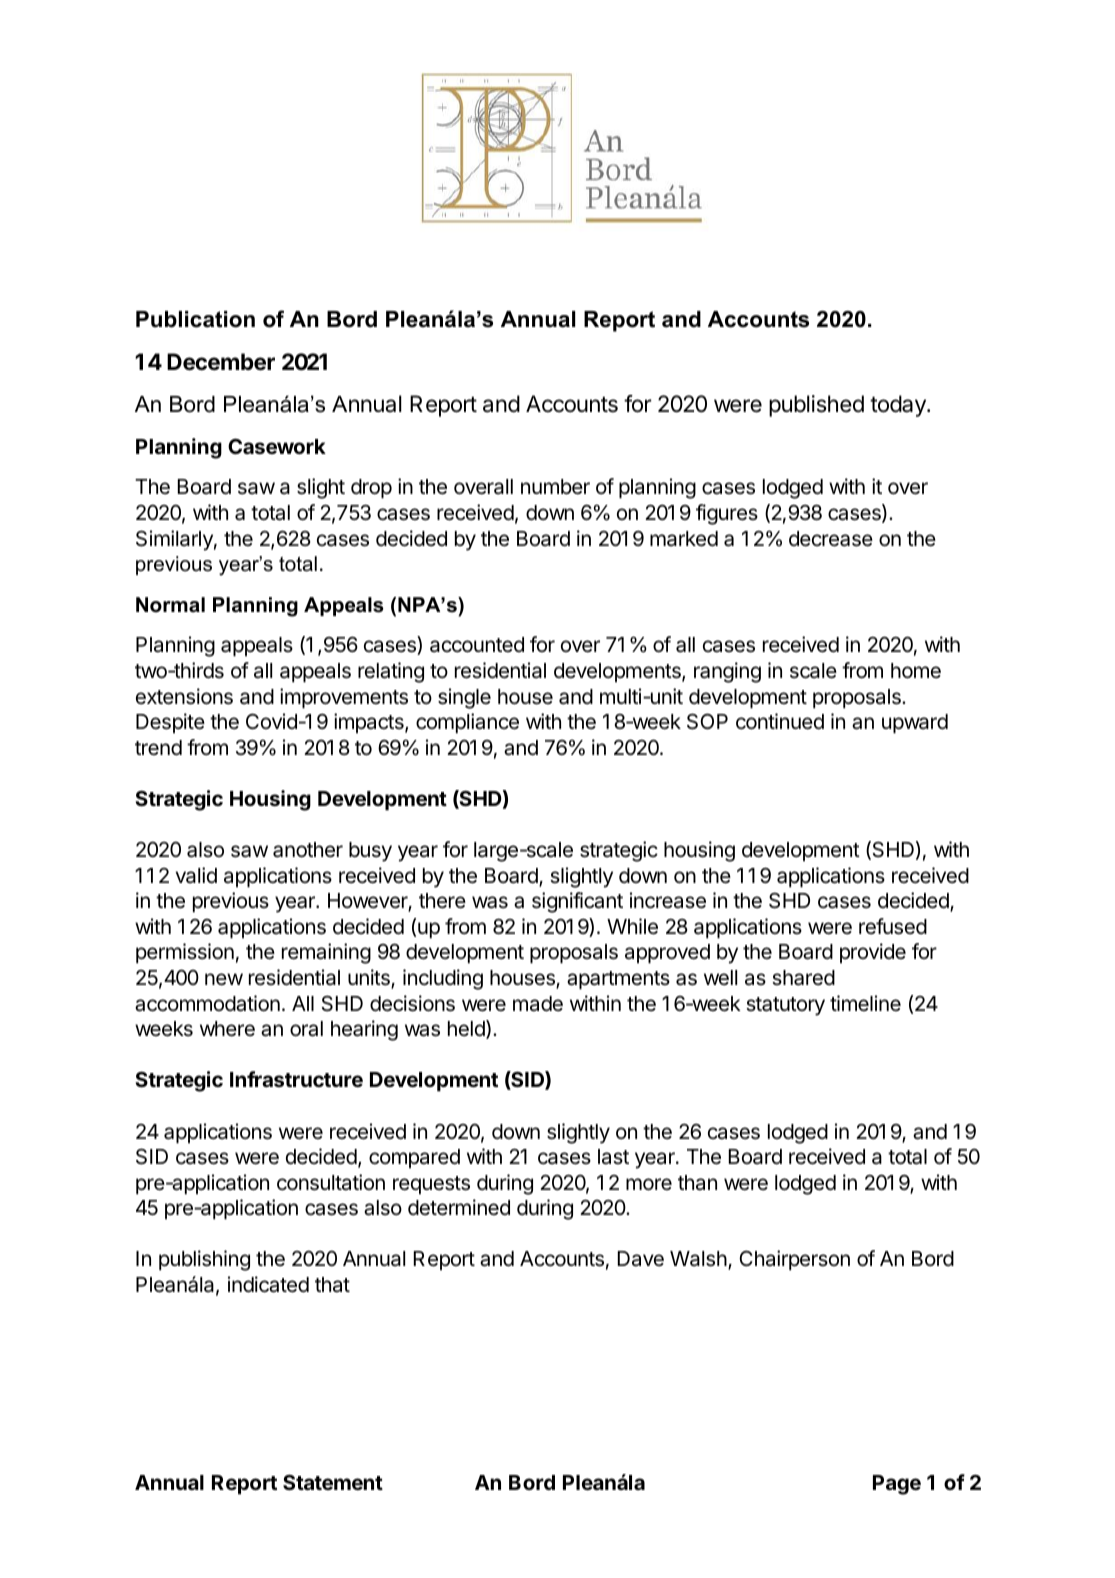 The width and height of the screenshot is (1115, 1578). Describe the element at coordinates (816, 406) in the screenshot. I see `published` at that location.
